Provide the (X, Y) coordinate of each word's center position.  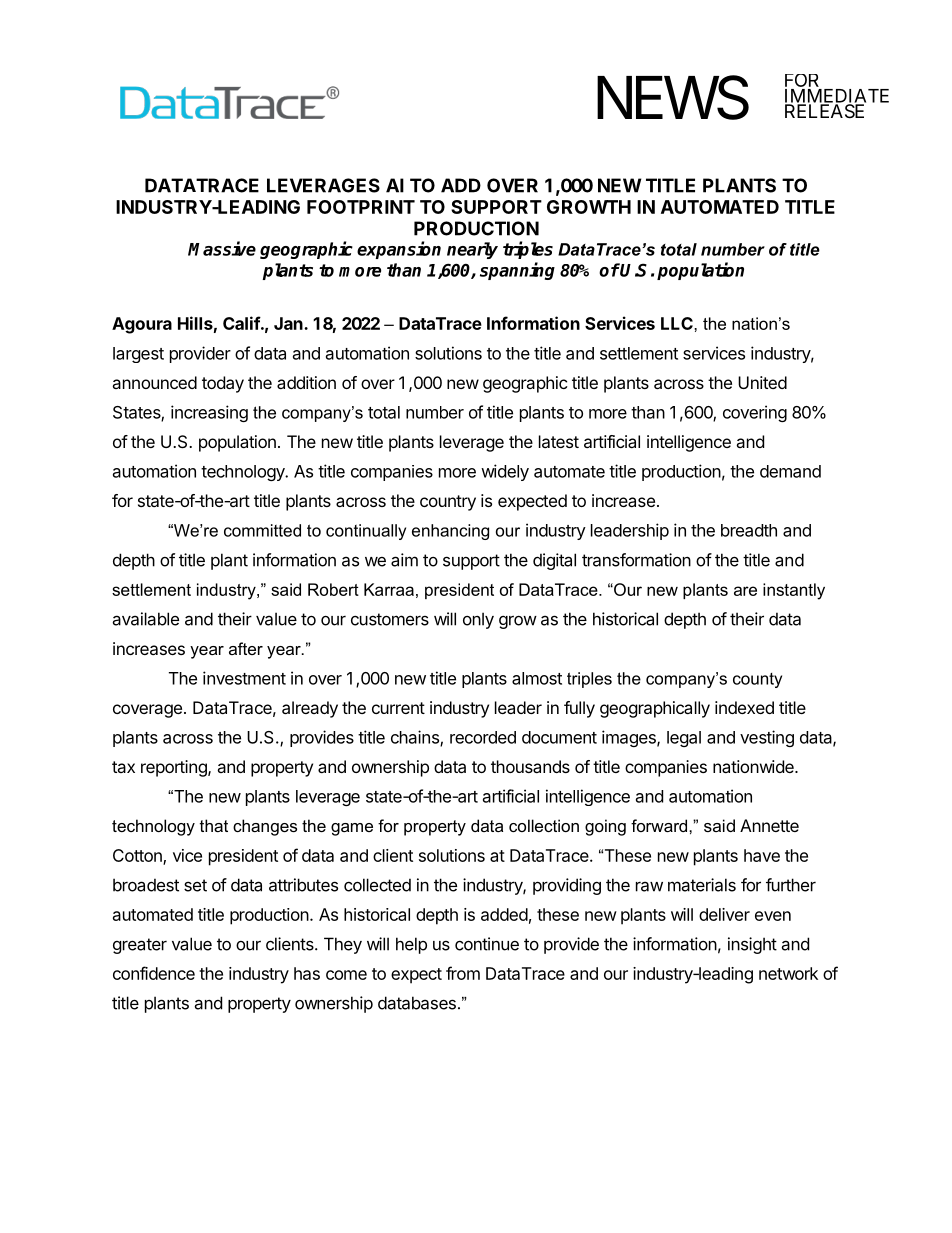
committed (262, 530)
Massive (222, 248)
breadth (749, 530)
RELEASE (824, 111)
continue (487, 944)
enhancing (450, 532)
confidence (154, 973)
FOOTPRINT (361, 207)
